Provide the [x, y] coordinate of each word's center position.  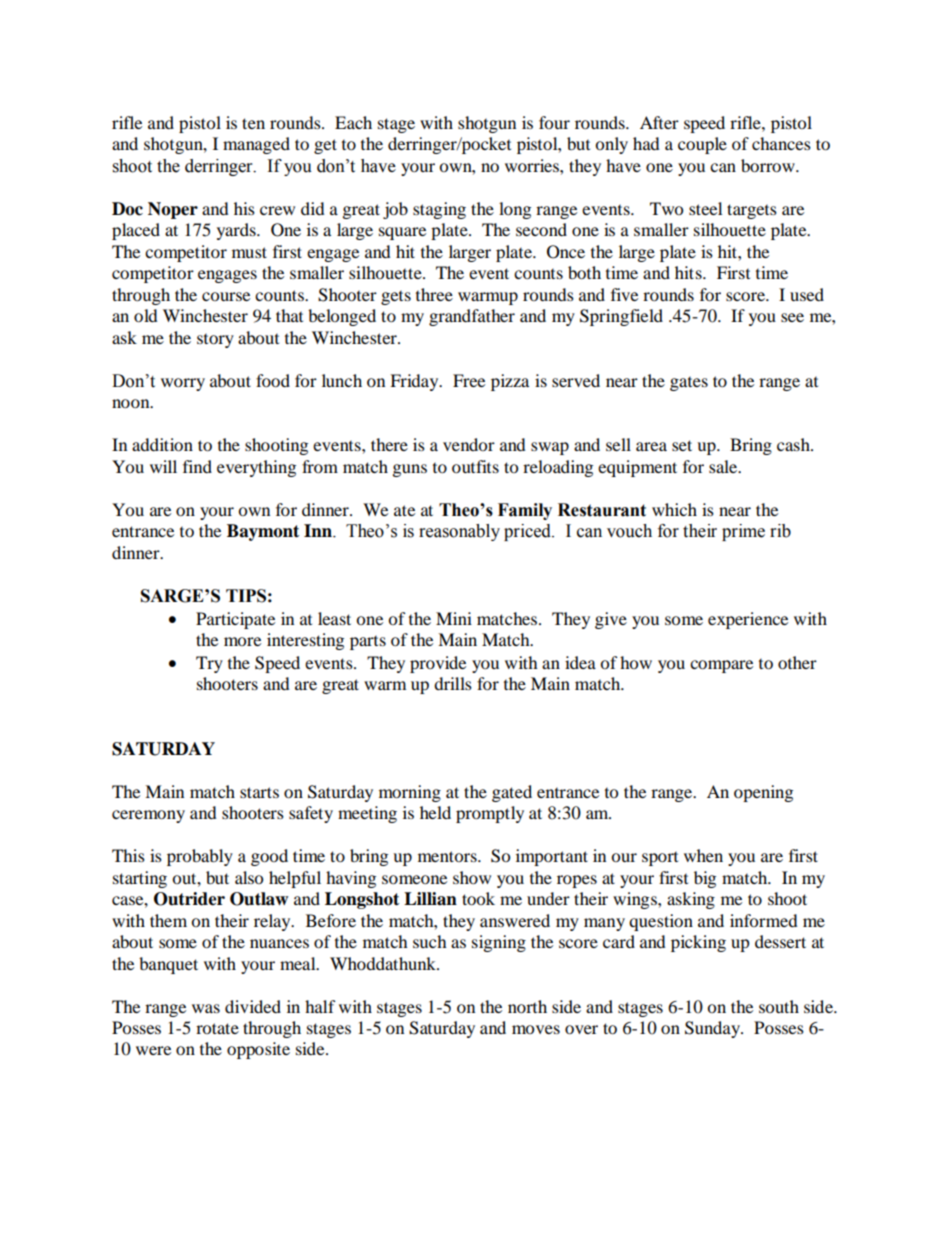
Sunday [714, 1029]
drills [453, 683]
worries [533, 165]
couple [702, 145]
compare [721, 666]
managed [256, 145]
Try [209, 664]
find [197, 466]
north [527, 1006]
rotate [217, 1028]
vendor [469, 444]
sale [724, 466]
